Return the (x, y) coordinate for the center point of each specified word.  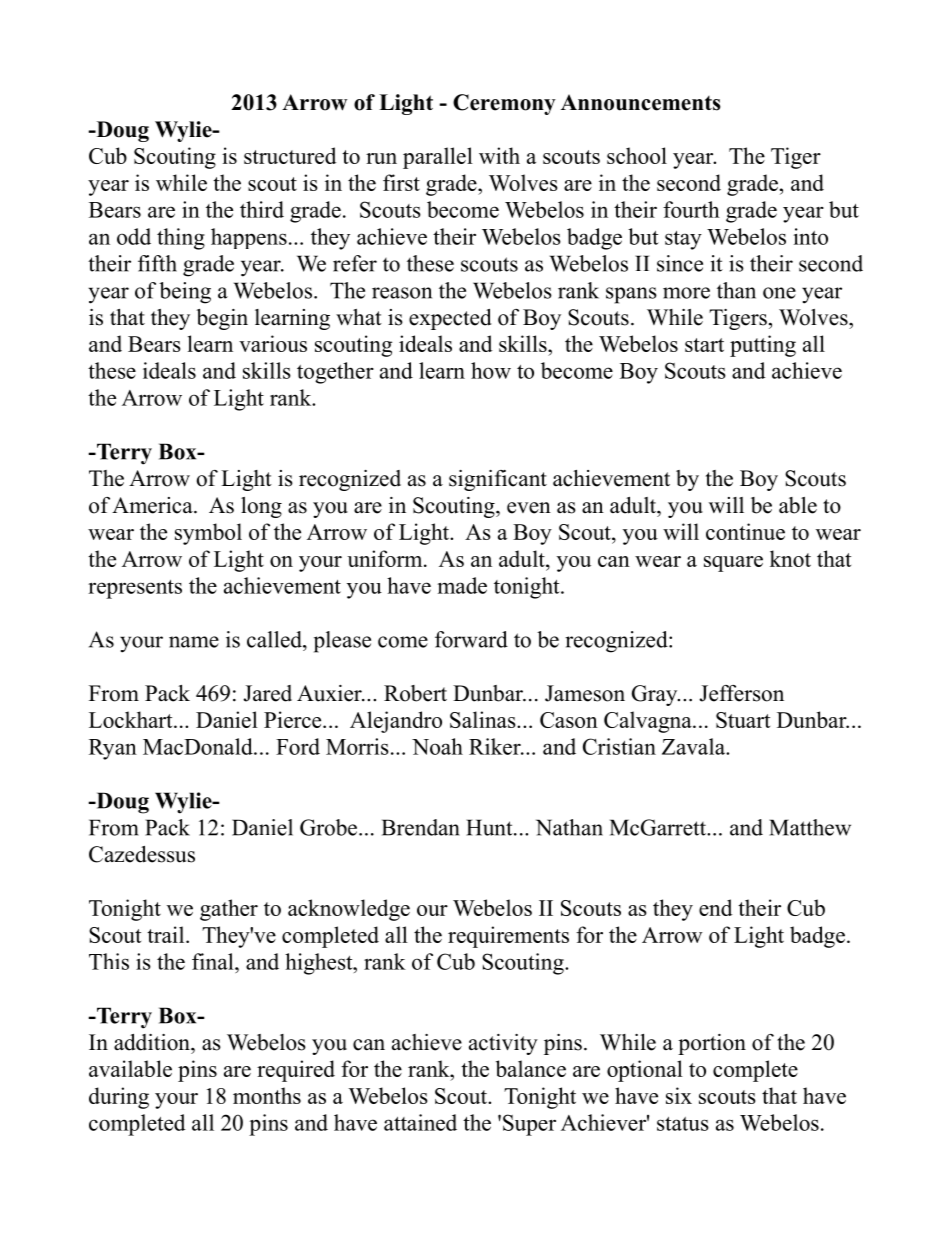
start (704, 345)
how (491, 370)
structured (290, 155)
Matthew (810, 827)
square (733, 564)
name (194, 642)
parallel (438, 158)
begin (222, 319)
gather (229, 910)
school (637, 155)
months (267, 1095)
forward (471, 639)
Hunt (490, 827)
